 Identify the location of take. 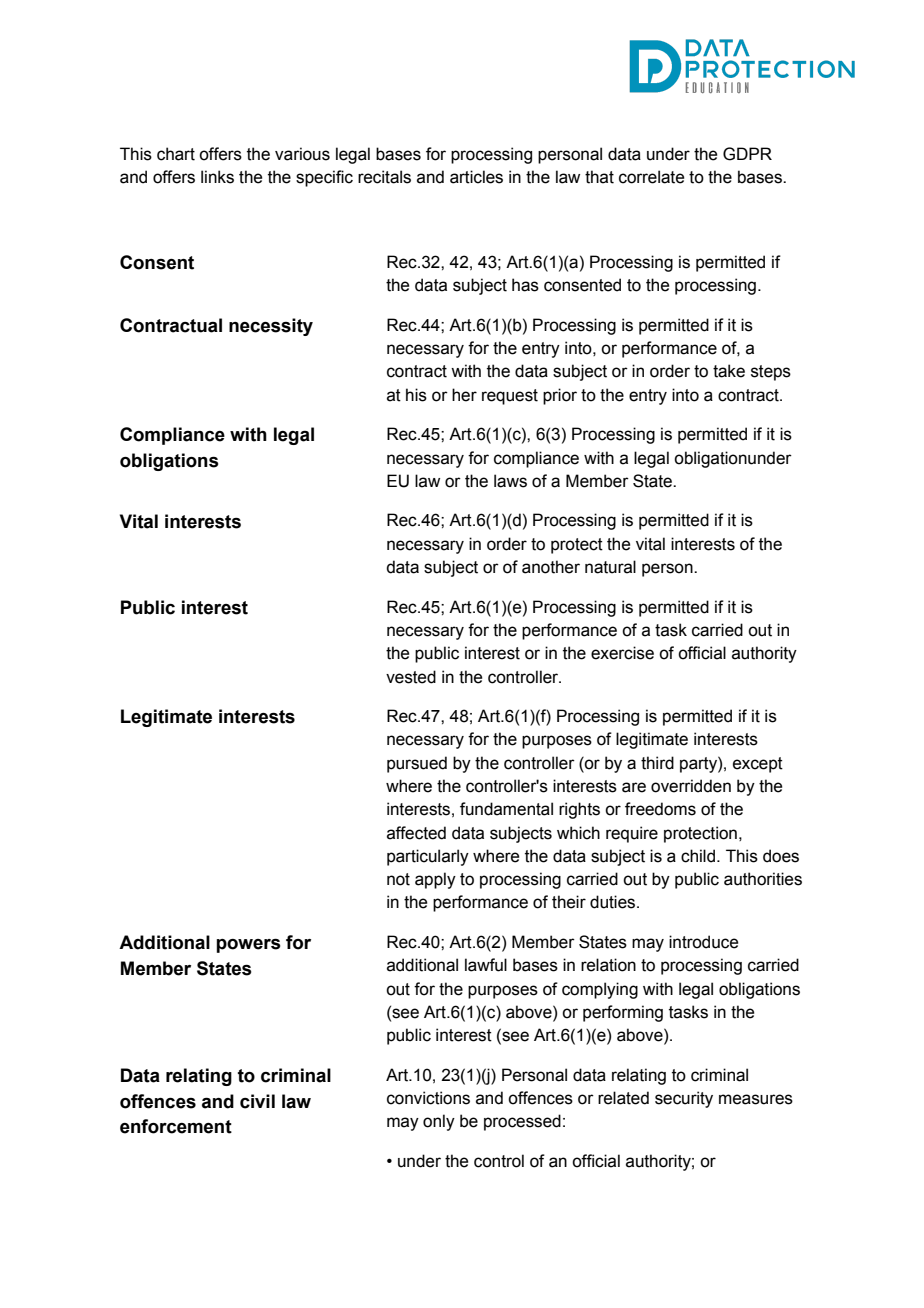
(729, 371).
